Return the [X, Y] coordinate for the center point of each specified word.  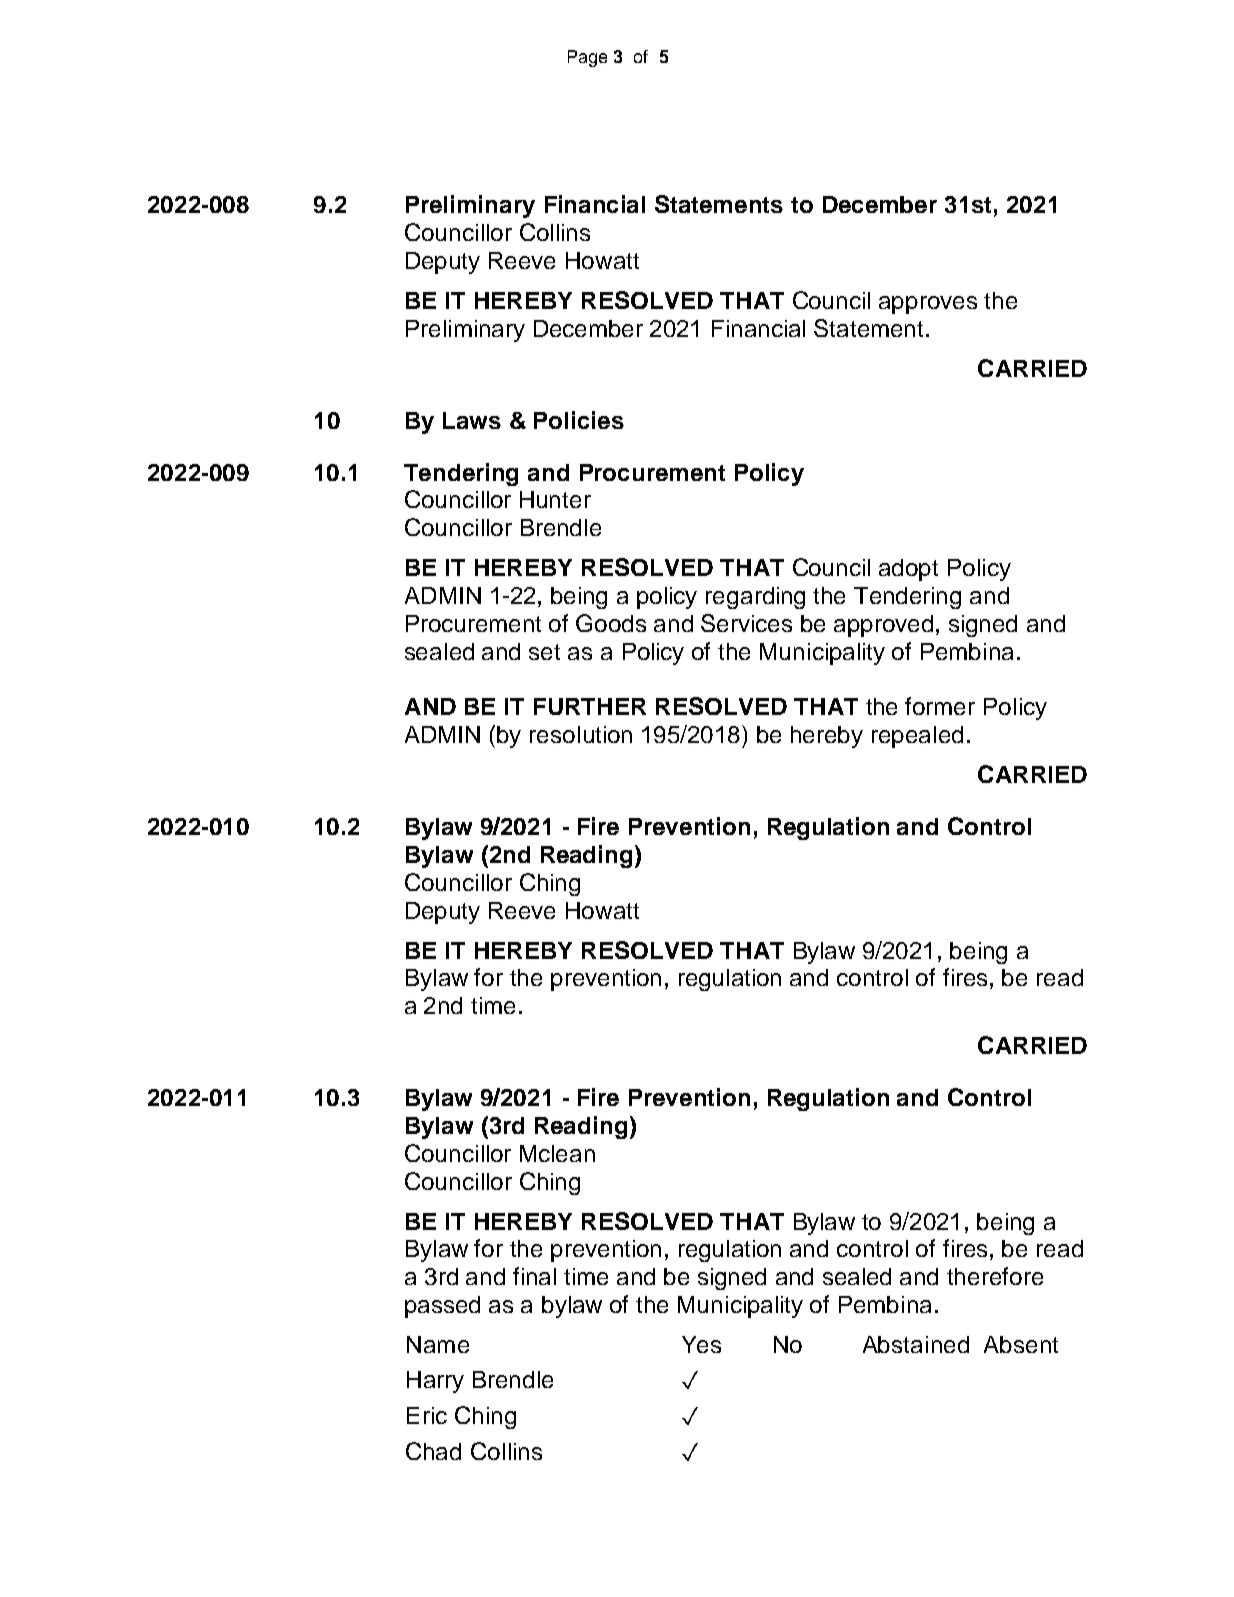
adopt [908, 570]
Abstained [916, 1344]
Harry [435, 1382]
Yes [701, 1344]
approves [928, 305]
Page [587, 58]
